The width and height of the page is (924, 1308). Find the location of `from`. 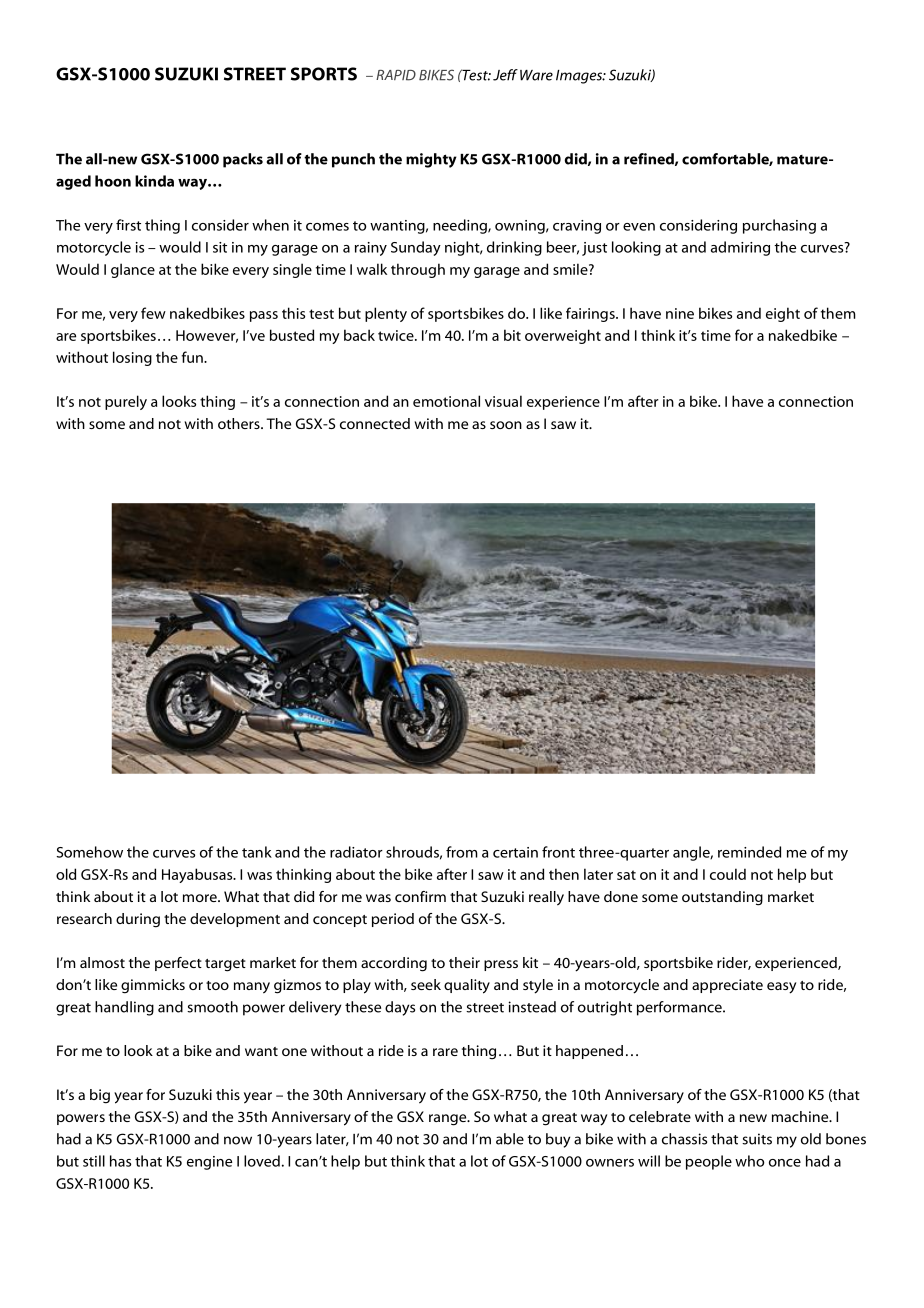

from is located at coordinates (462, 852).
